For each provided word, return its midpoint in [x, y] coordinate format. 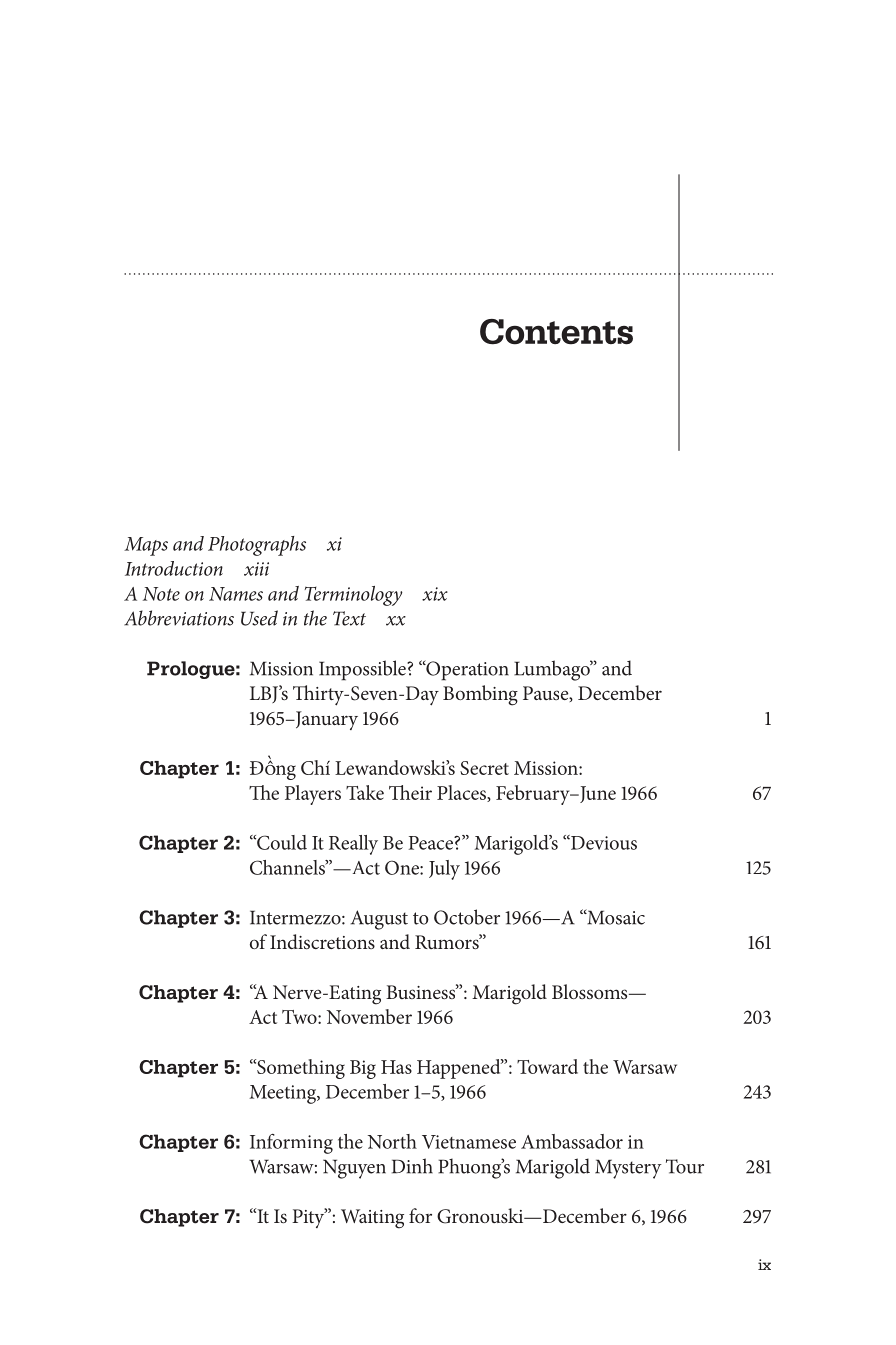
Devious [603, 842]
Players [313, 795]
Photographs [257, 546]
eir [421, 793]
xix [435, 594]
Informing [291, 1144]
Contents [556, 332]
